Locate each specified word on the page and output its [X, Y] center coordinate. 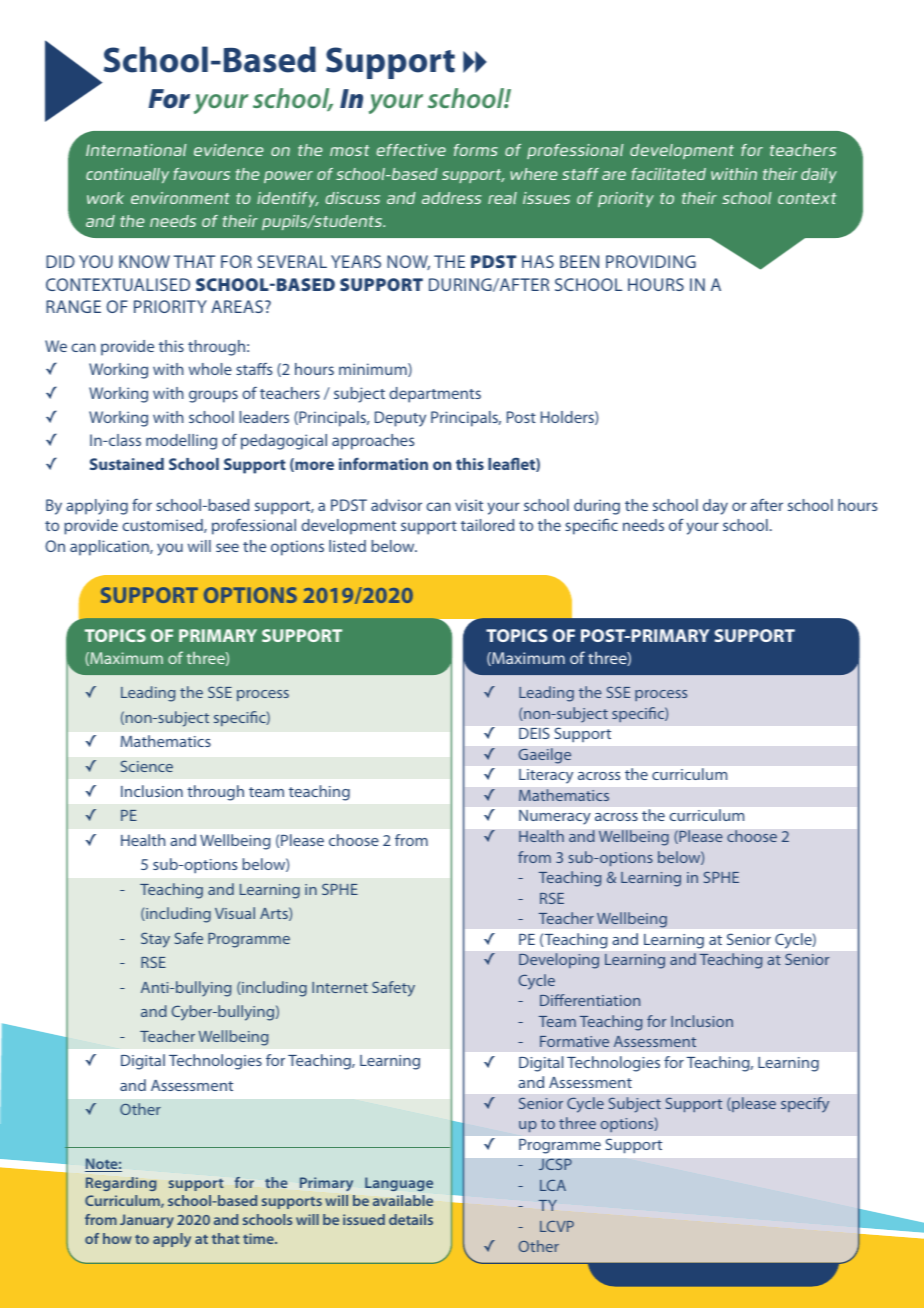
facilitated [668, 174]
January [147, 1221]
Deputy [400, 419]
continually [127, 175]
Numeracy [555, 817]
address [452, 198]
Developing [559, 961]
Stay [155, 940]
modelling [181, 442]
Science [147, 766]
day [715, 507]
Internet [340, 987]
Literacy [546, 776]
